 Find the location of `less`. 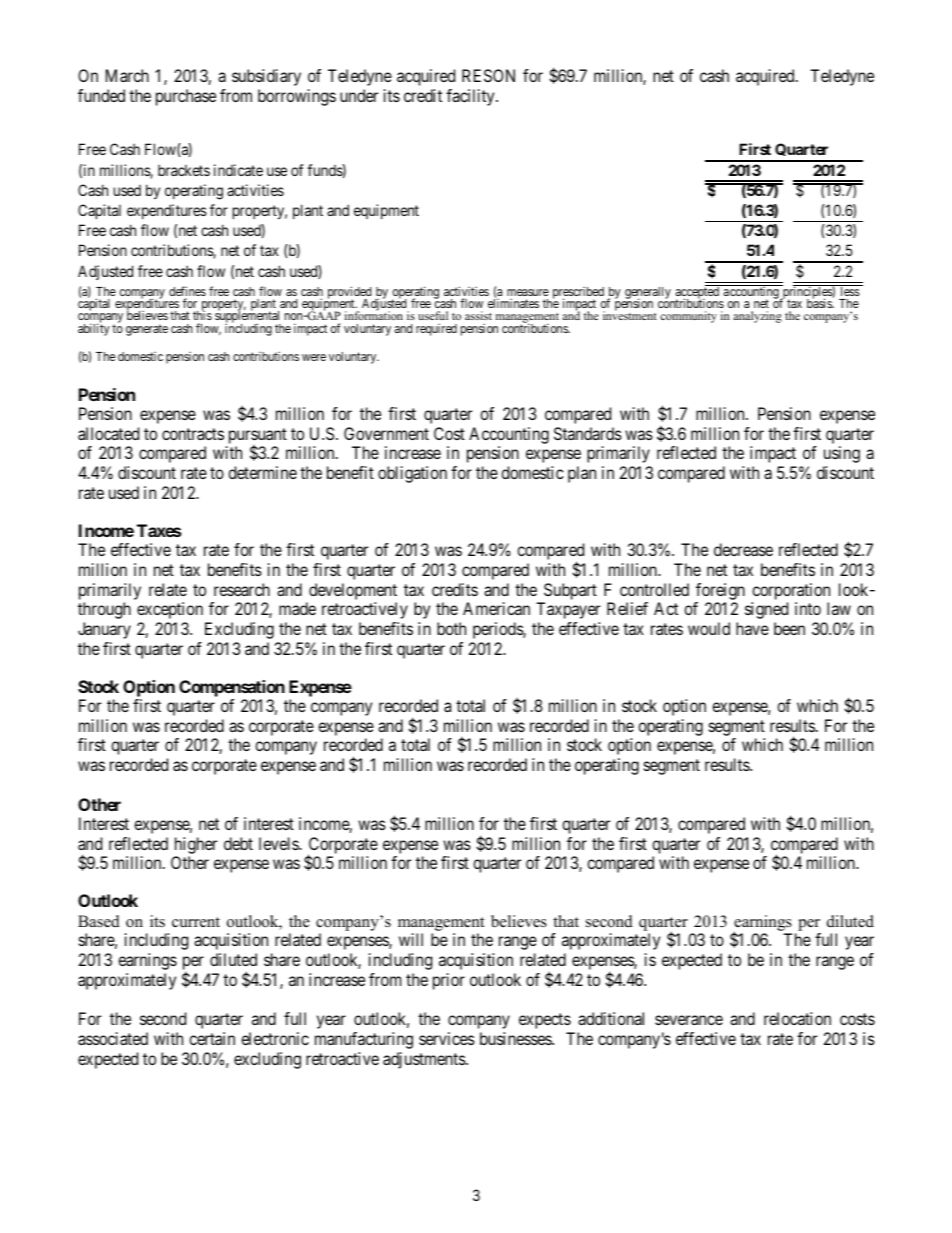

less is located at coordinates (849, 290).
